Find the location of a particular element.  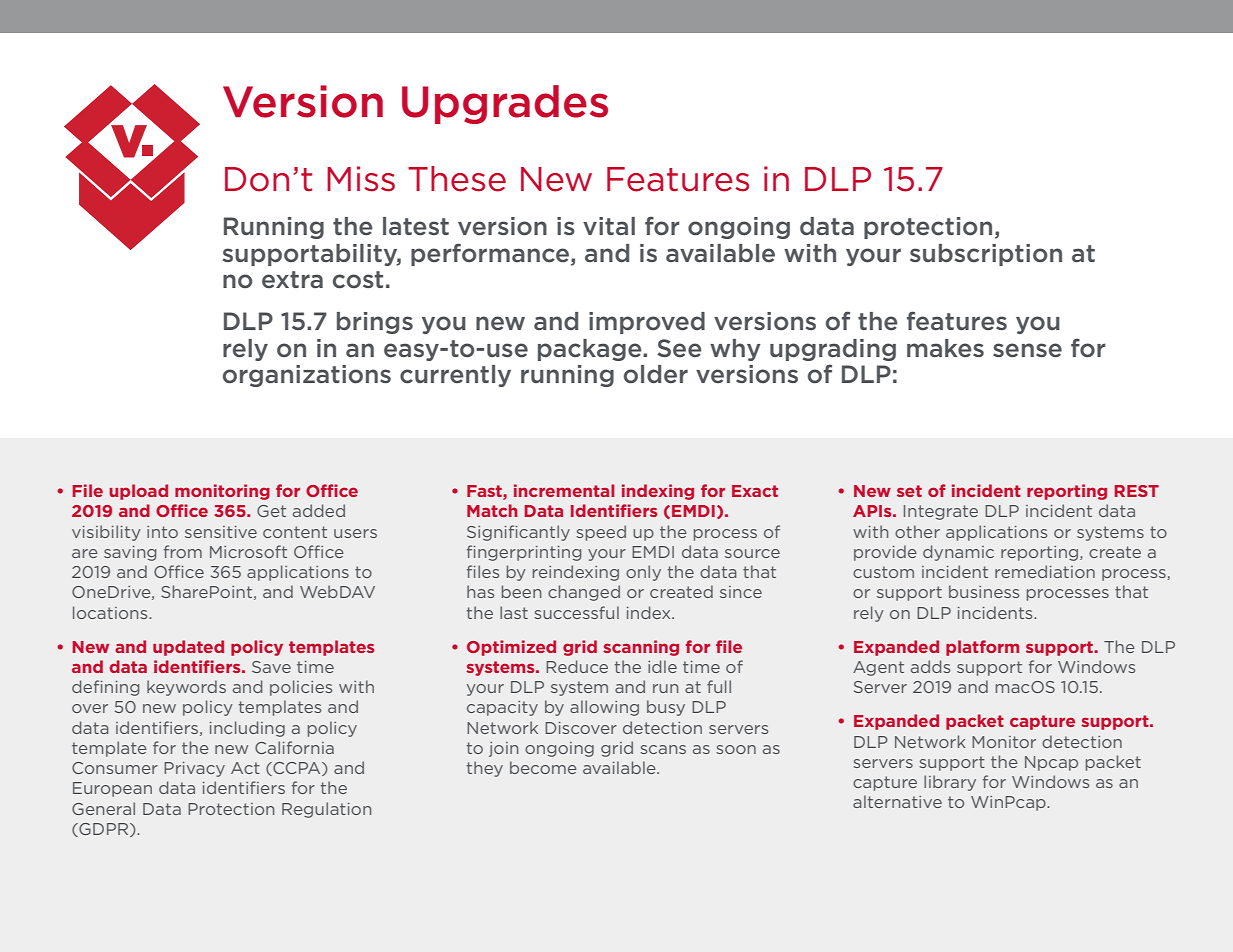

package is located at coordinates (591, 350).
